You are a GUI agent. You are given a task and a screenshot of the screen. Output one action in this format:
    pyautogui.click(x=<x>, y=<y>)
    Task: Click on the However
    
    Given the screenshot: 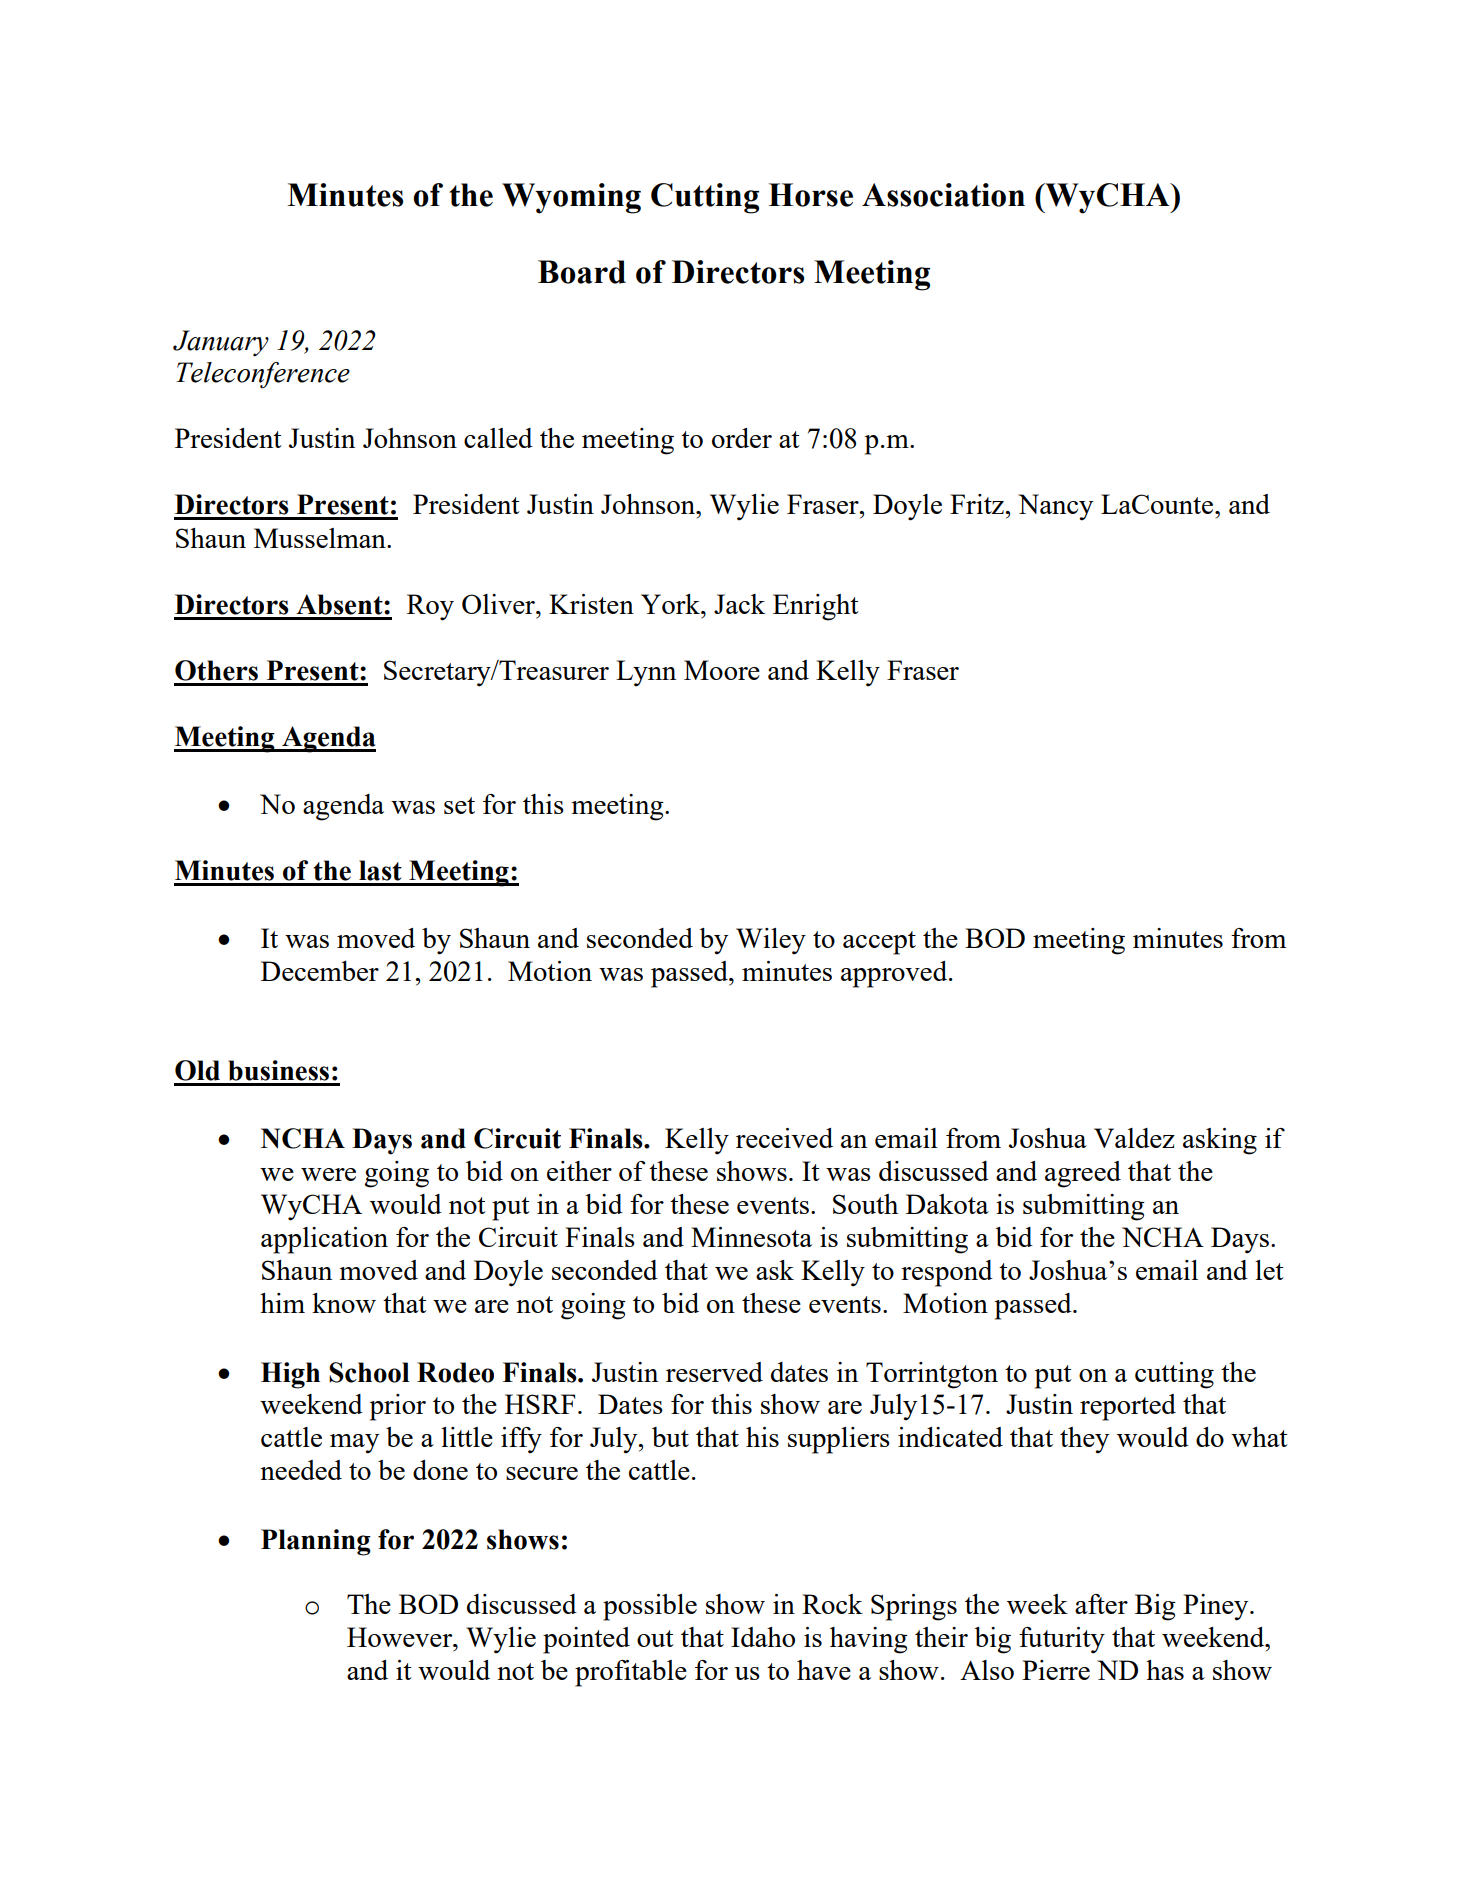 What is the action you would take?
    pyautogui.click(x=401, y=1637)
